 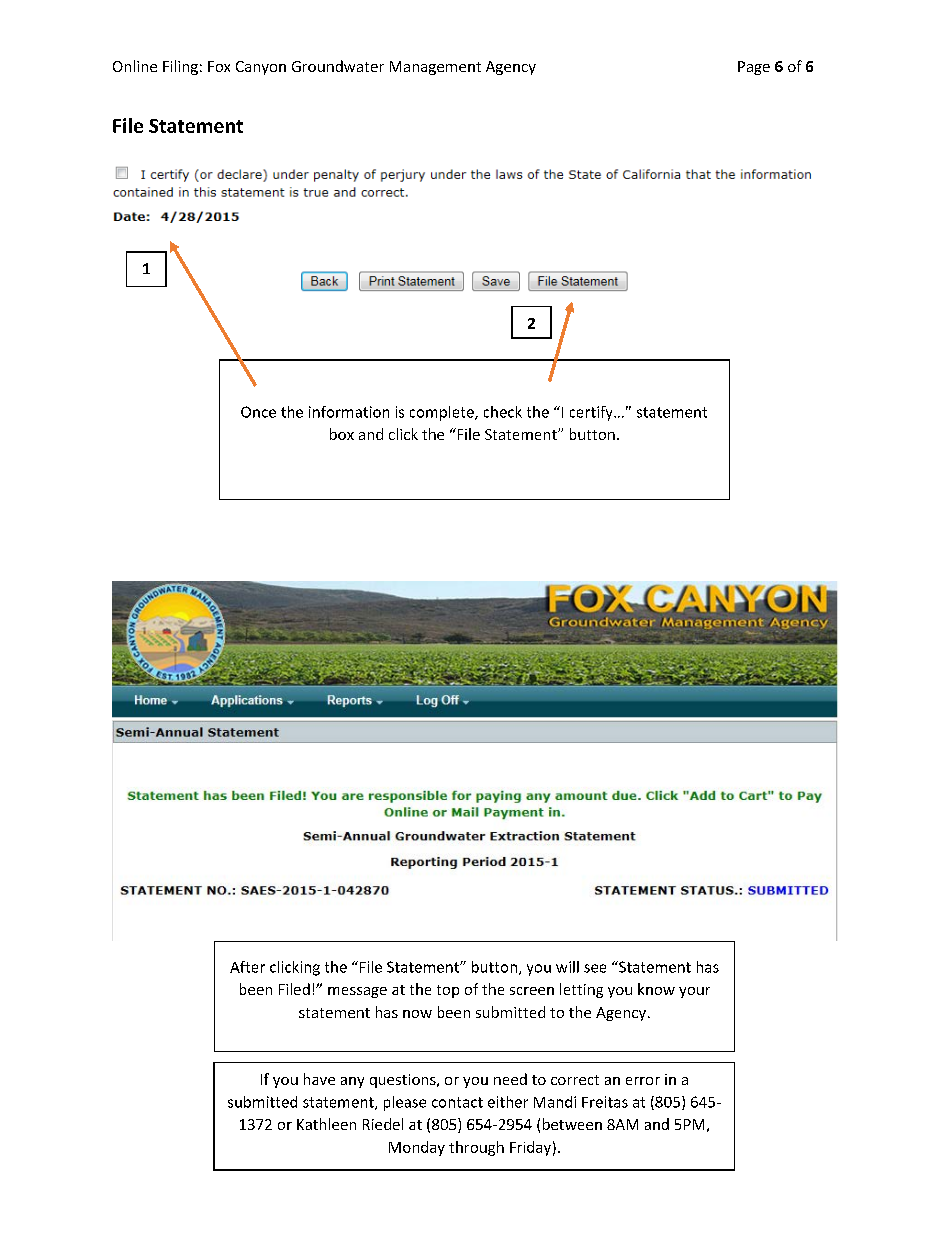 I want to click on Management, so click(x=435, y=68).
